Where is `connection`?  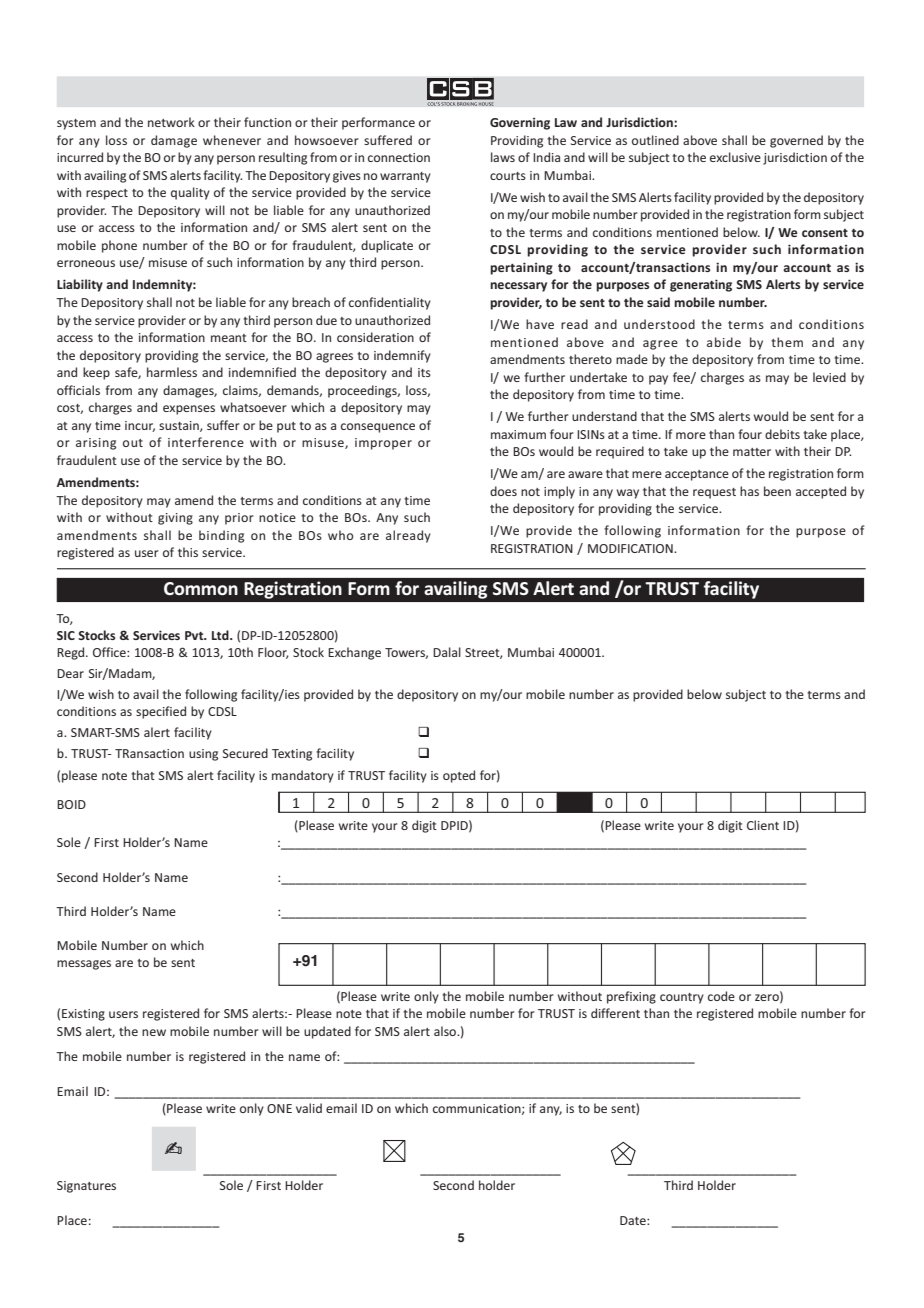
connection is located at coordinates (399, 157).
